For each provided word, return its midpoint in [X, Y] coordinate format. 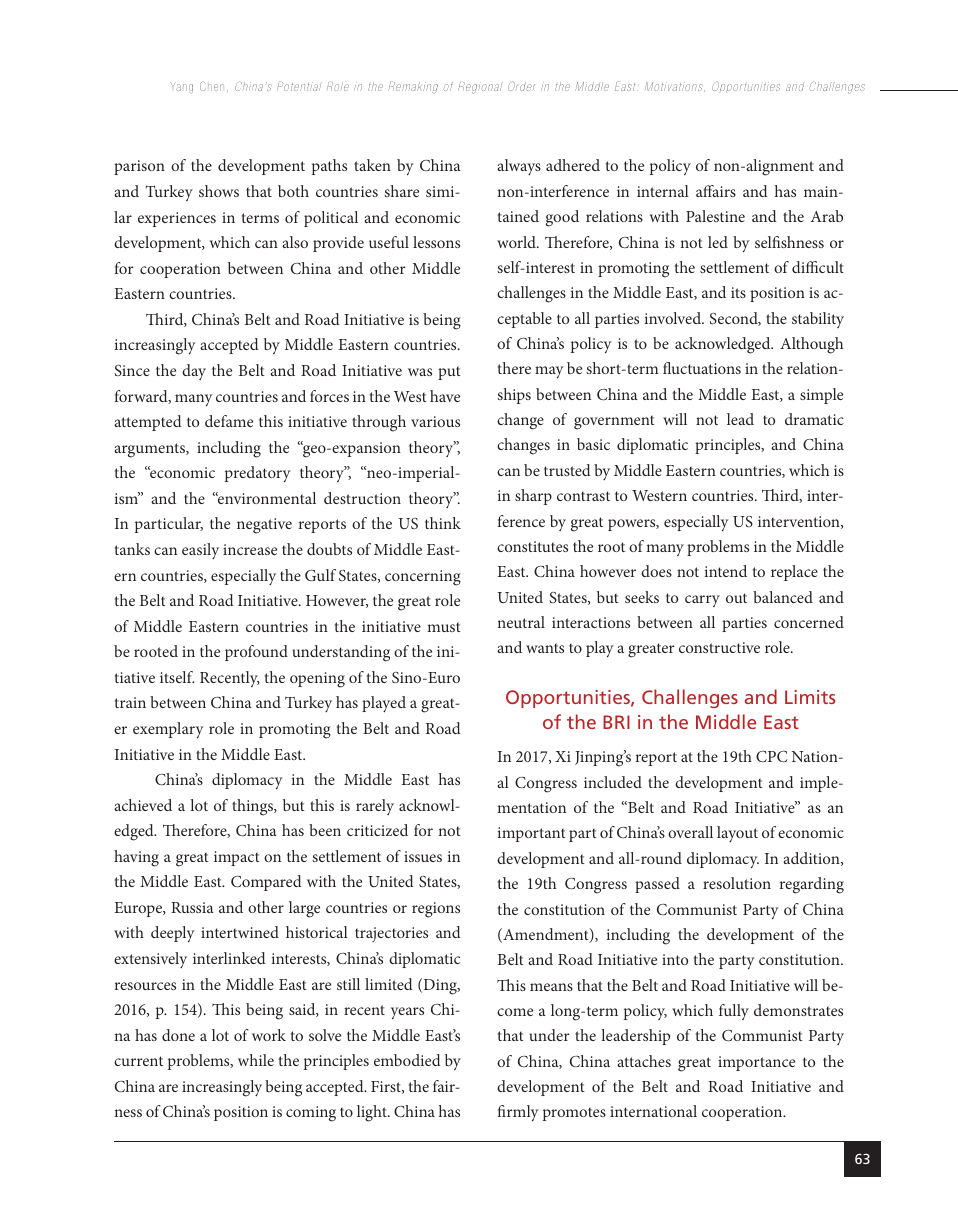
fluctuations [702, 368]
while [256, 1060]
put [449, 373]
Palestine [715, 216]
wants [545, 648]
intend [726, 571]
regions [436, 910]
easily [200, 551]
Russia [192, 907]
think [443, 523]
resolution [737, 883]
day [194, 372]
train [130, 702]
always [519, 167]
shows [219, 191]
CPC [771, 757]
